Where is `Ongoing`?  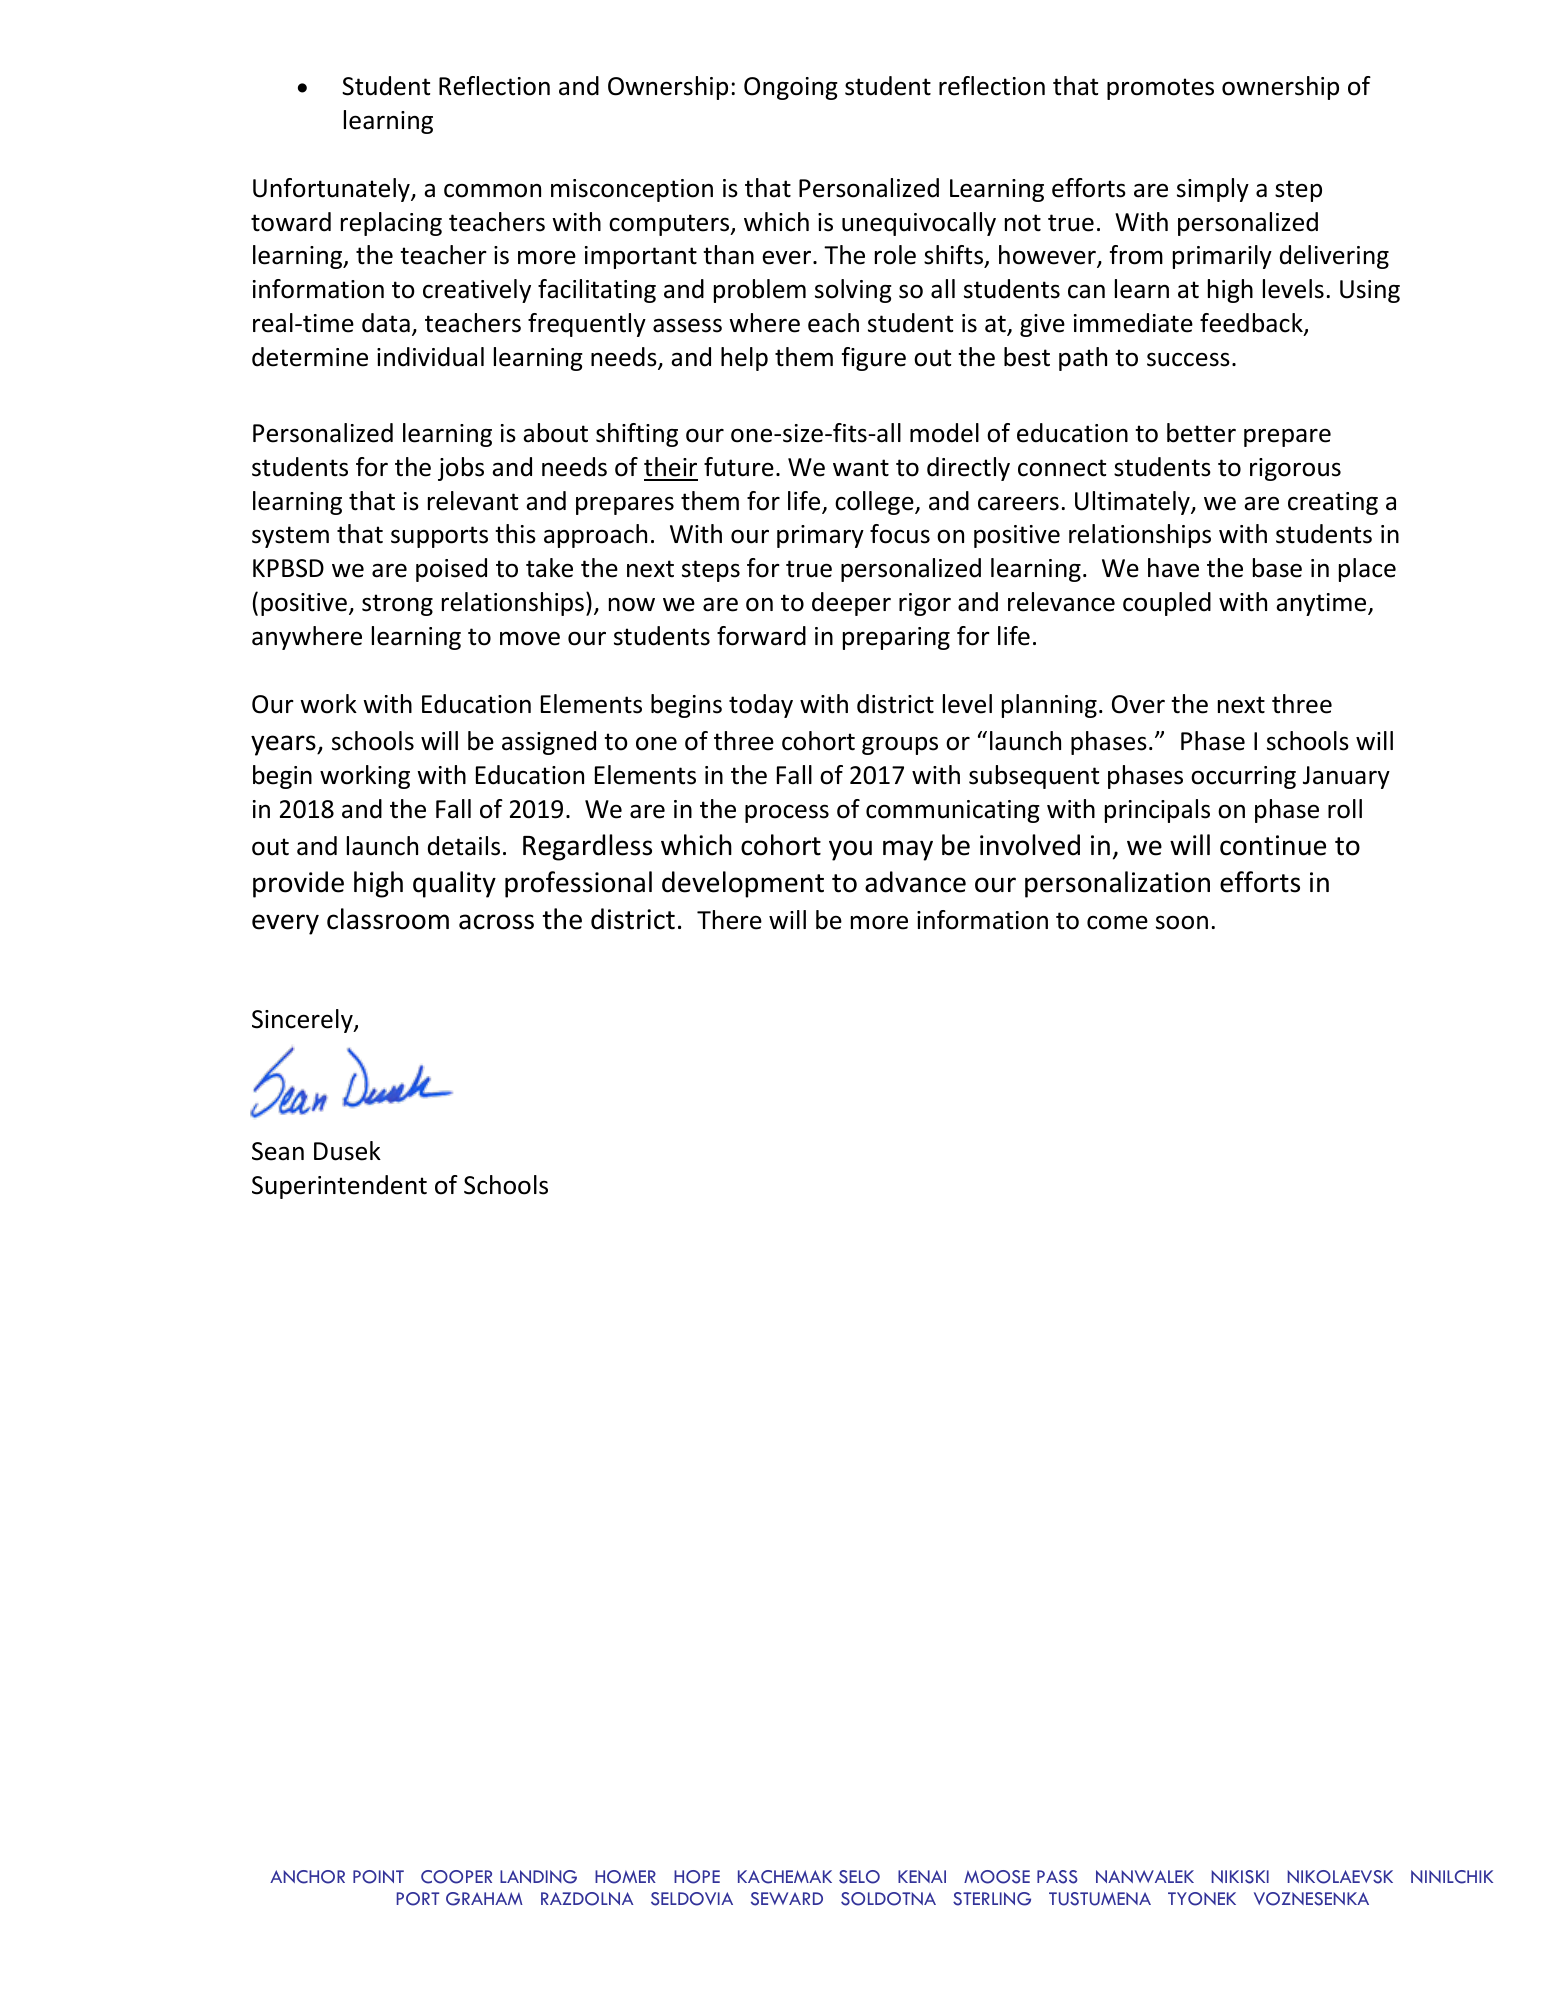 Ongoing is located at coordinates (791, 88).
